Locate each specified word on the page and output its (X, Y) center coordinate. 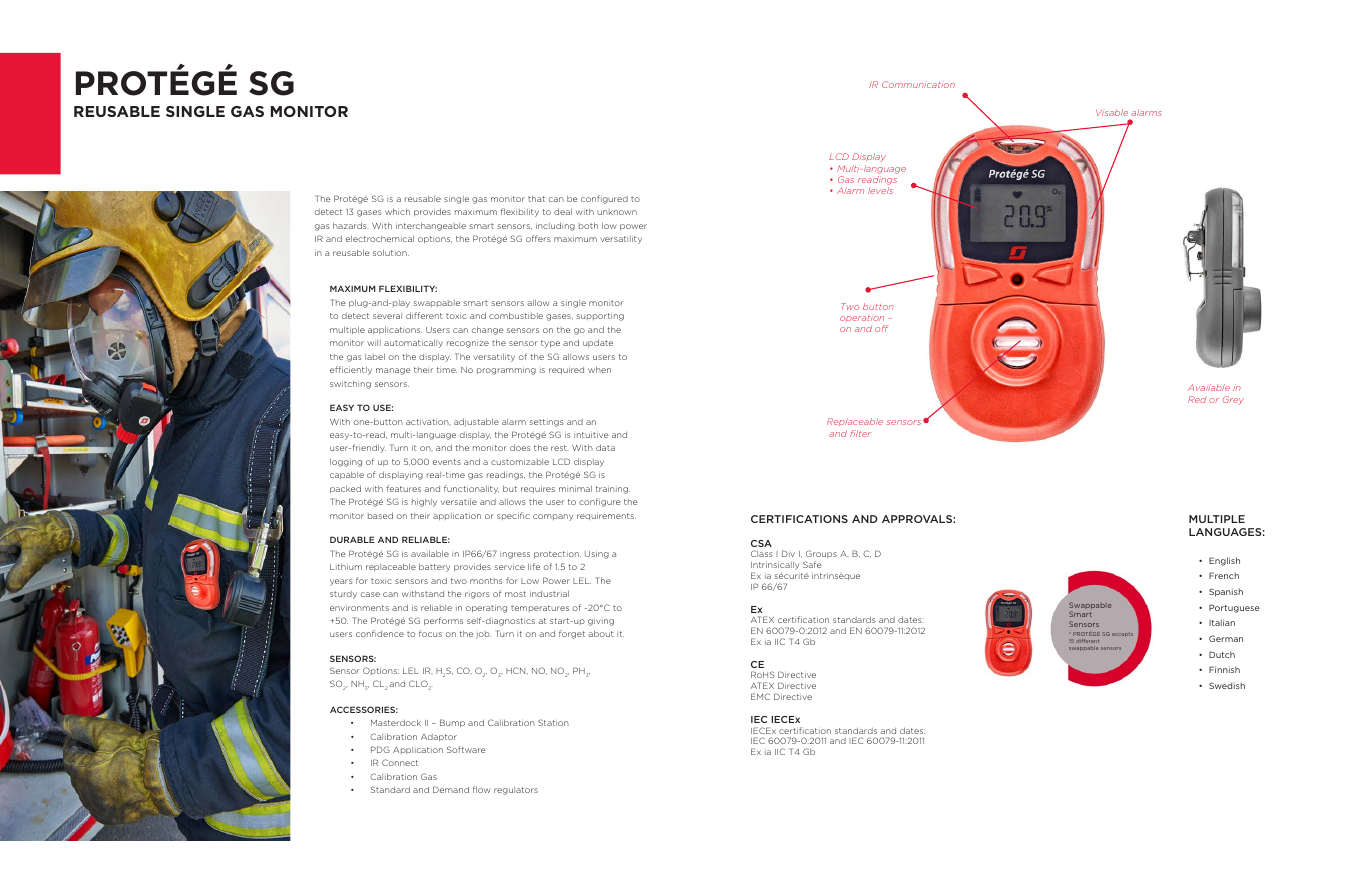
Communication (918, 84)
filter (860, 433)
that (536, 198)
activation (428, 422)
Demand (451, 789)
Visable (1112, 112)
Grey (1233, 400)
